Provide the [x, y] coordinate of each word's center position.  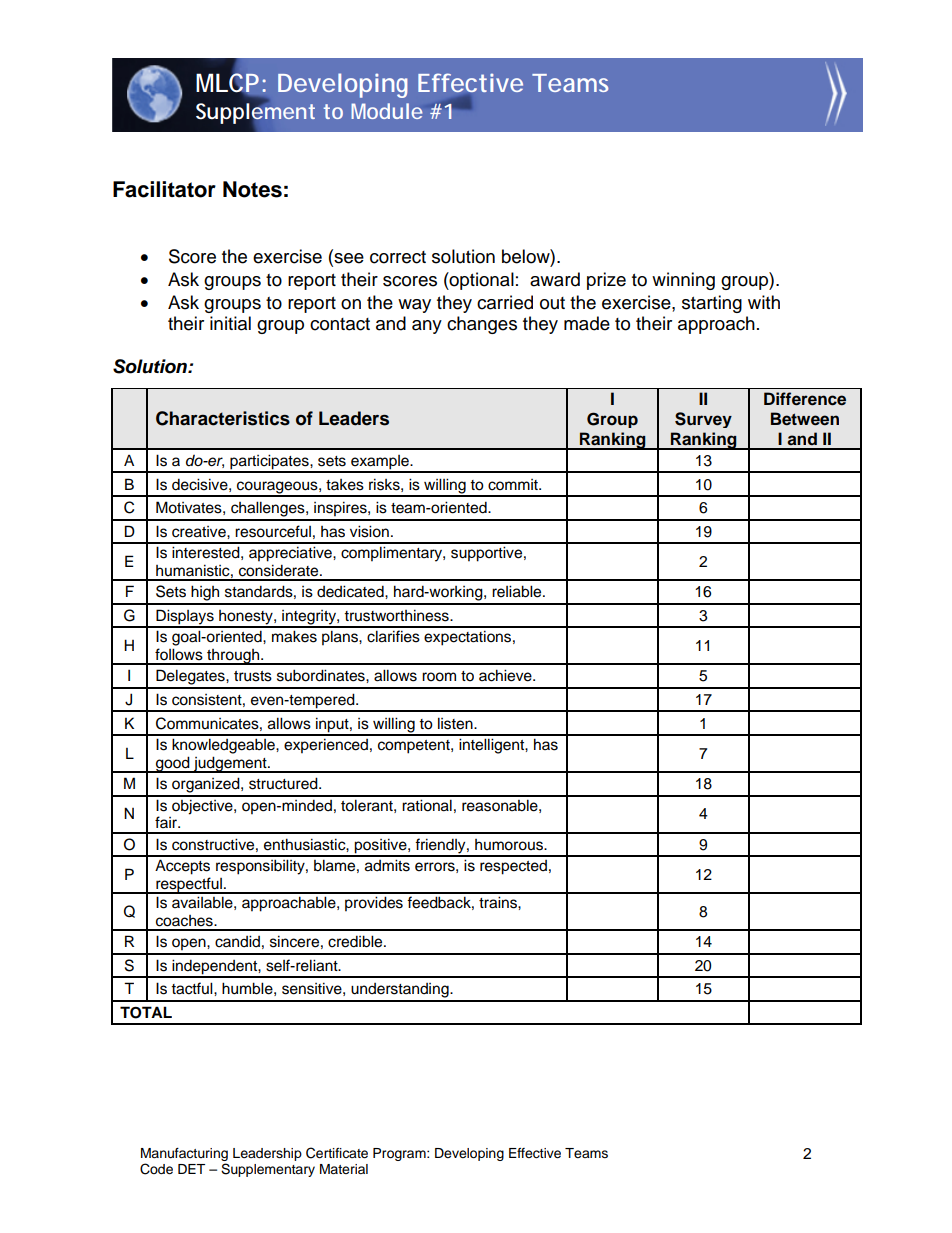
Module [386, 111]
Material [344, 1169]
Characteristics [223, 418]
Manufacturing [184, 1154]
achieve [506, 675]
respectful [189, 885]
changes [482, 325]
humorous [510, 845]
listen [456, 723]
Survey [703, 420]
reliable [518, 591]
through [233, 657]
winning [683, 281]
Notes [252, 189]
